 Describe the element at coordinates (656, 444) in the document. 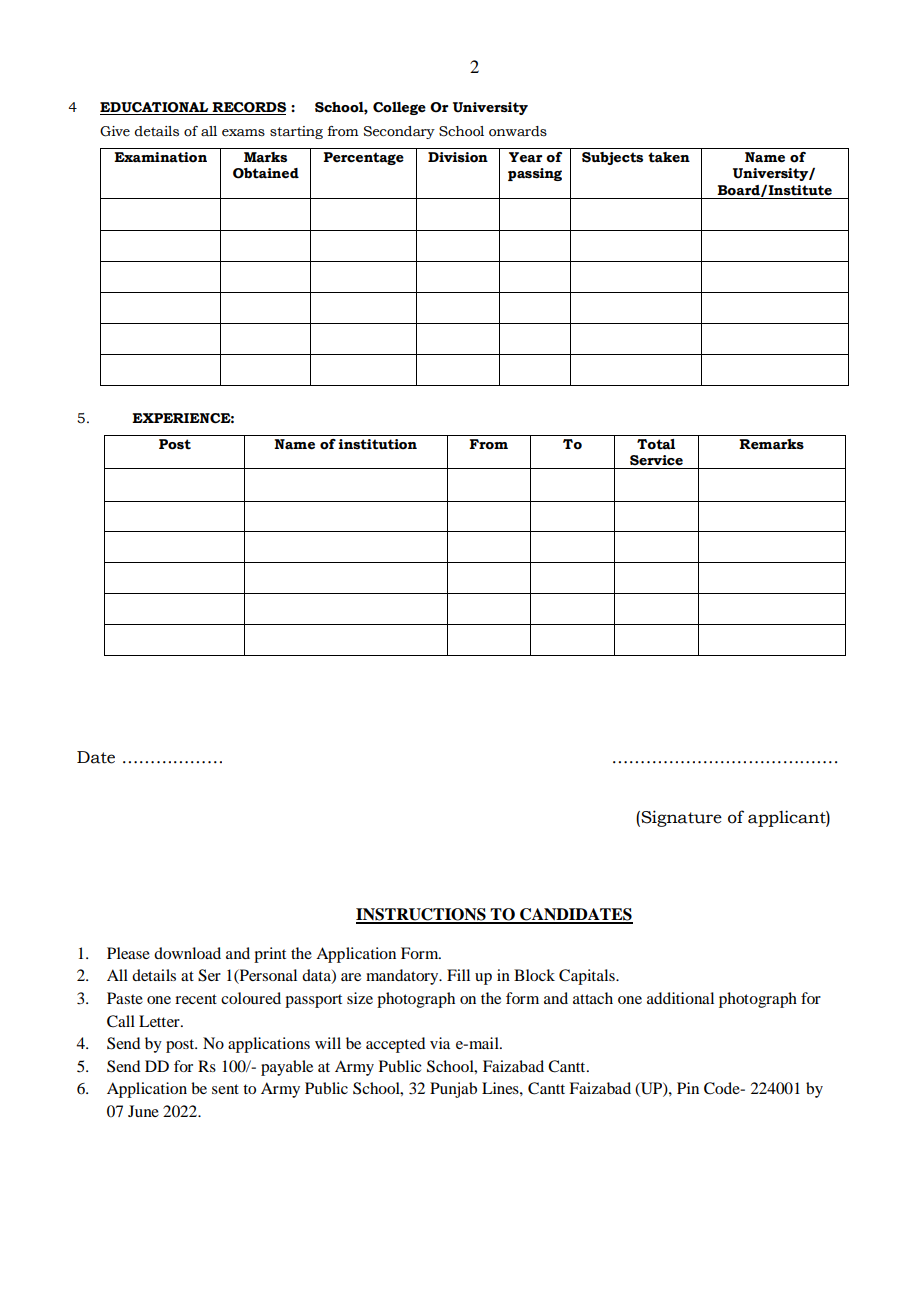

I see `Total` at that location.
